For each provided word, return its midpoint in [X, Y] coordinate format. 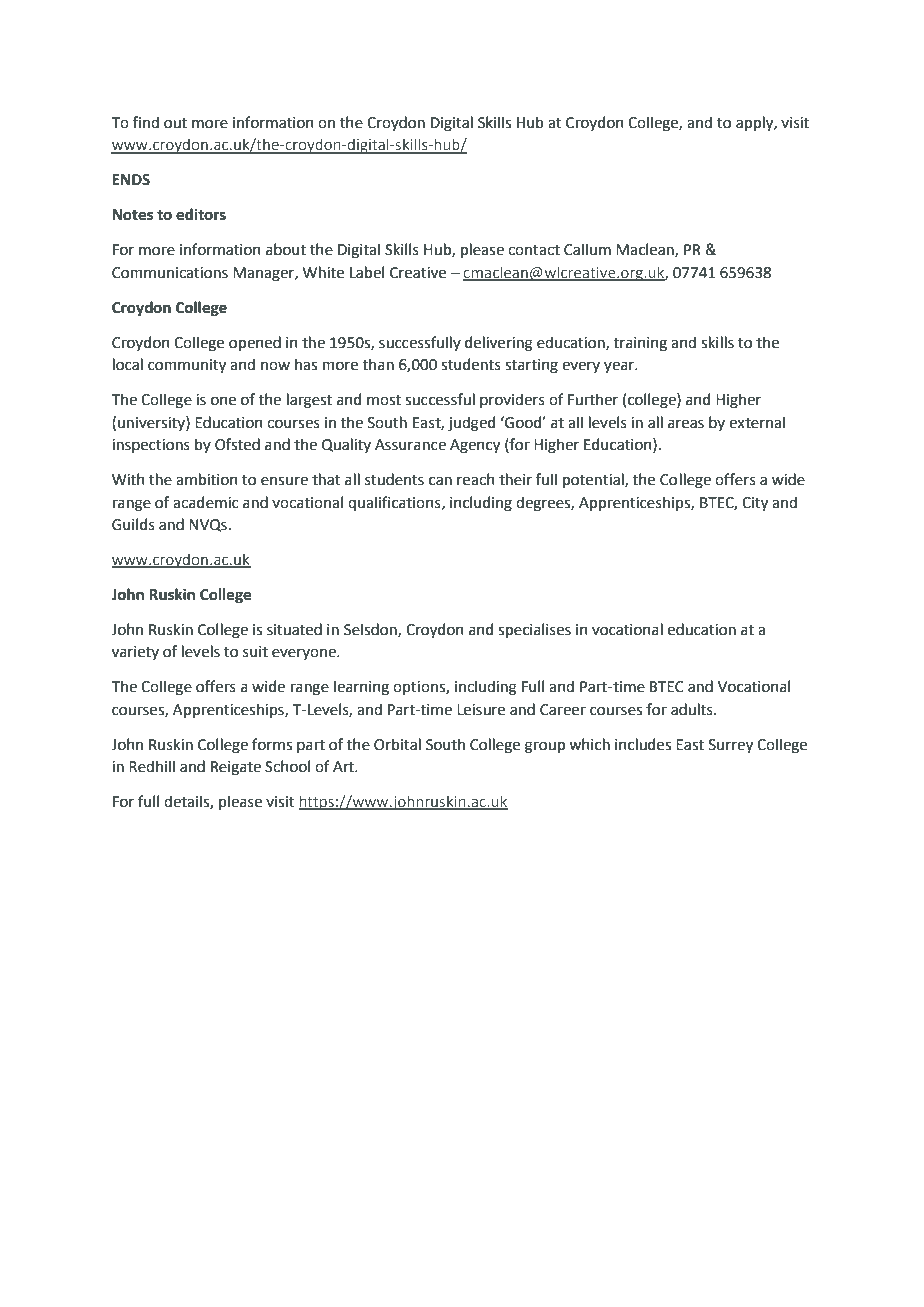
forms [272, 744]
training [640, 344]
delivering [499, 344]
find [146, 122]
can [440, 481]
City [755, 504]
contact [534, 250]
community [187, 366]
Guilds [133, 524]
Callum [587, 249]
